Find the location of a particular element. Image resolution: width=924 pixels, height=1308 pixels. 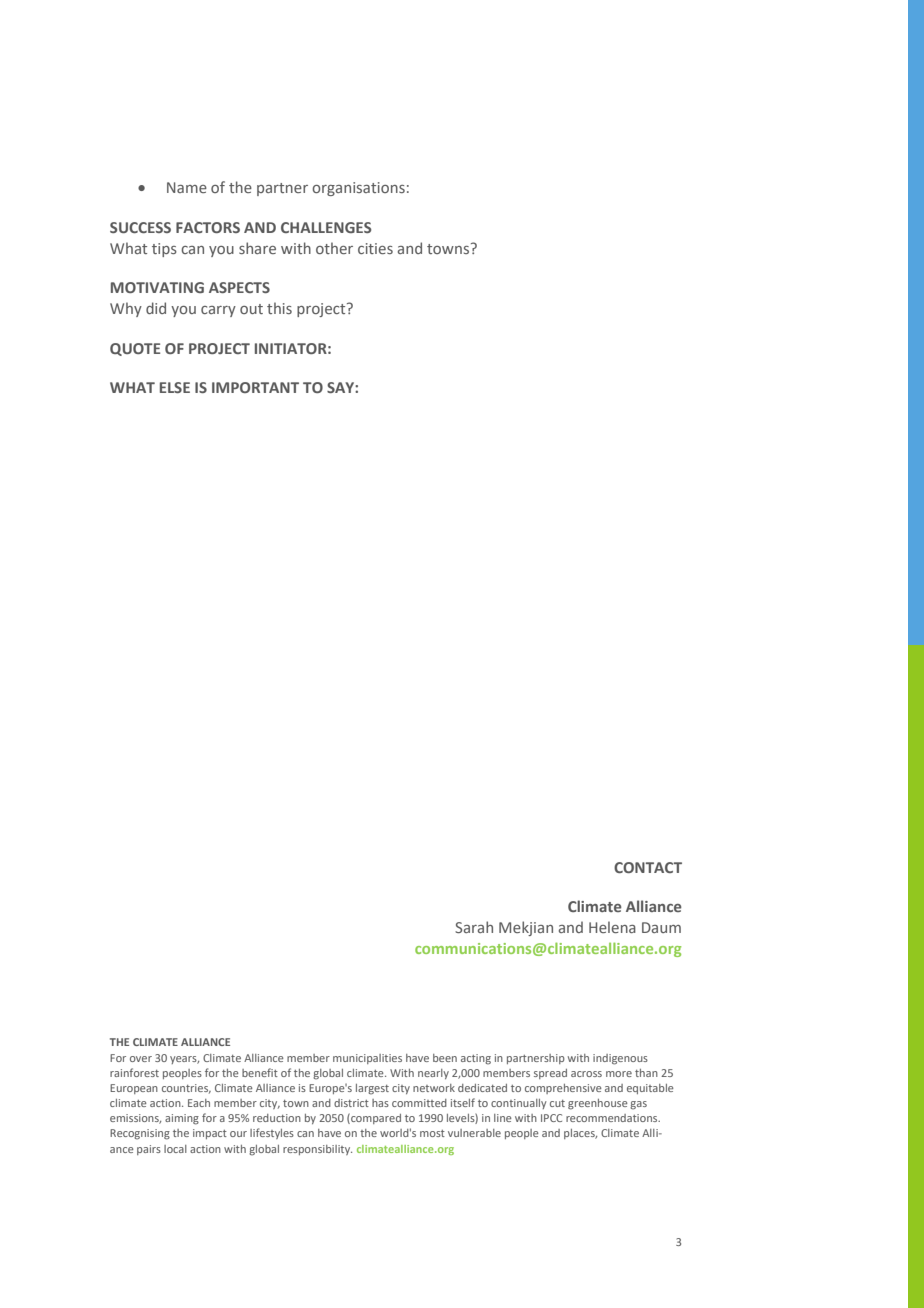

this is located at coordinates (279, 308).
